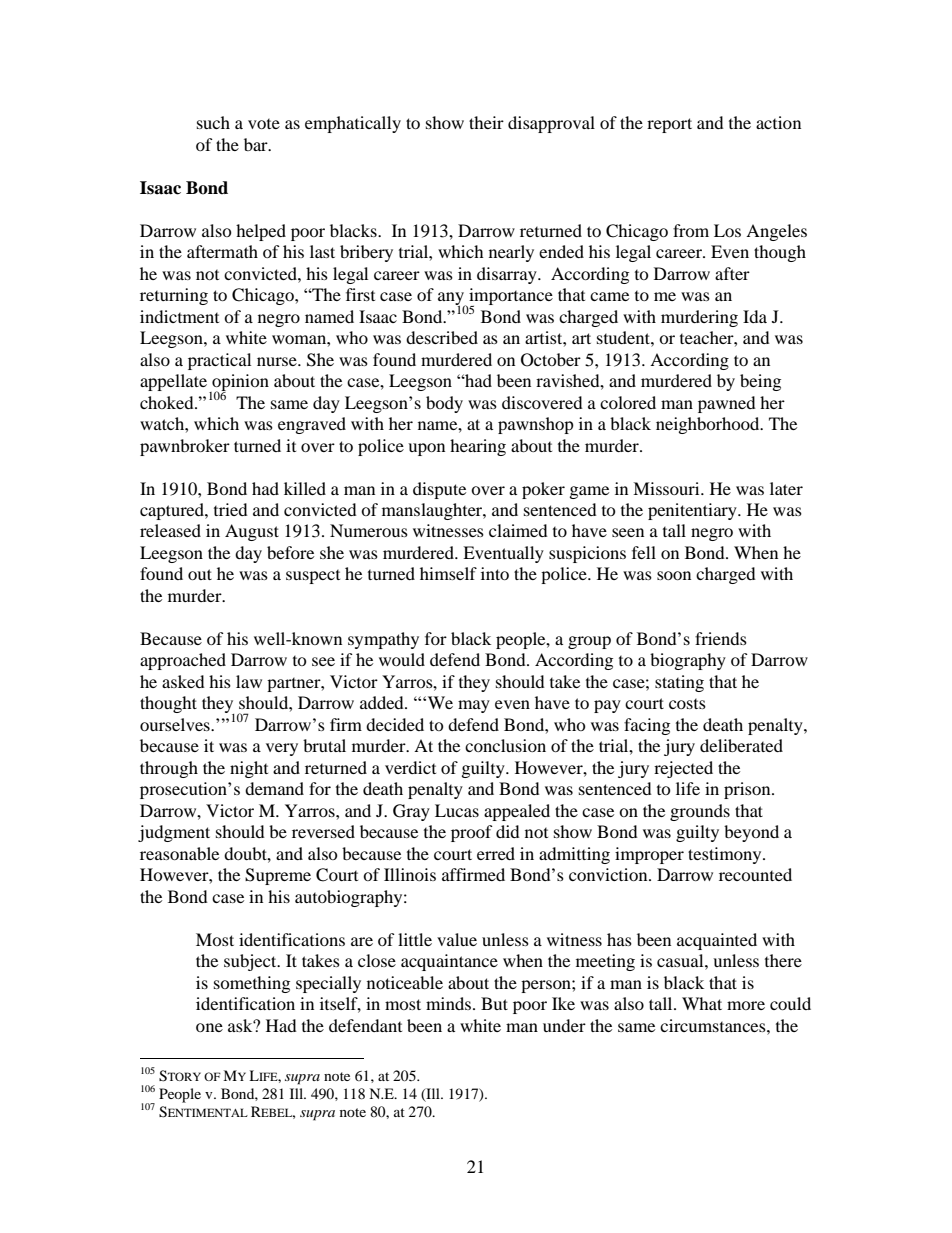 The width and height of the page is (952, 1233). Describe the element at coordinates (674, 575) in the page. I see `soon` at that location.
